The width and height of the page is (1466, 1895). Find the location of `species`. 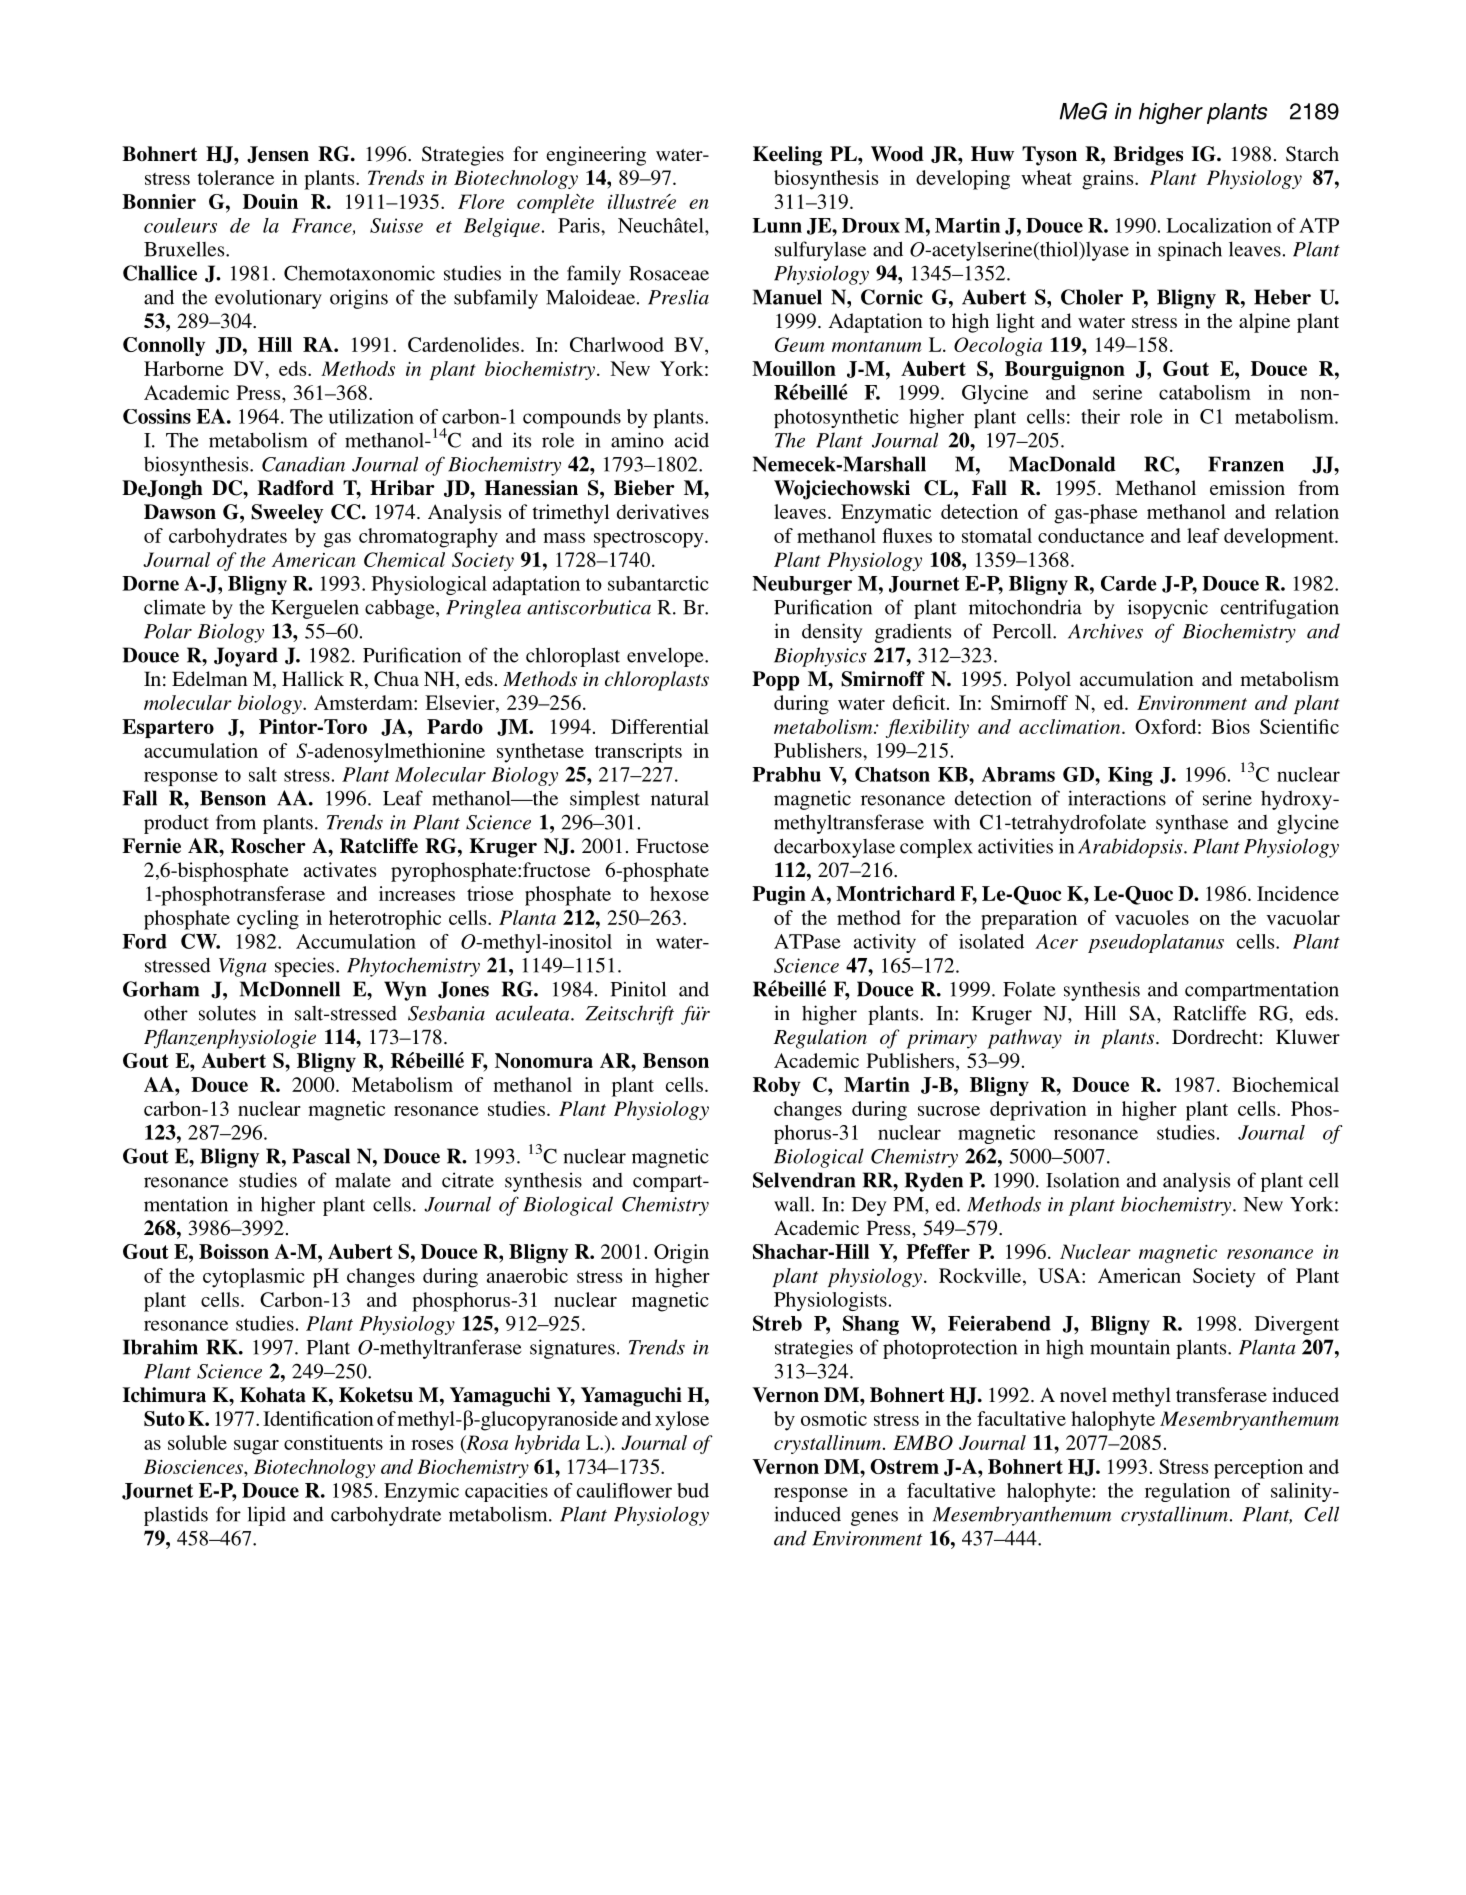

species is located at coordinates (306, 967).
